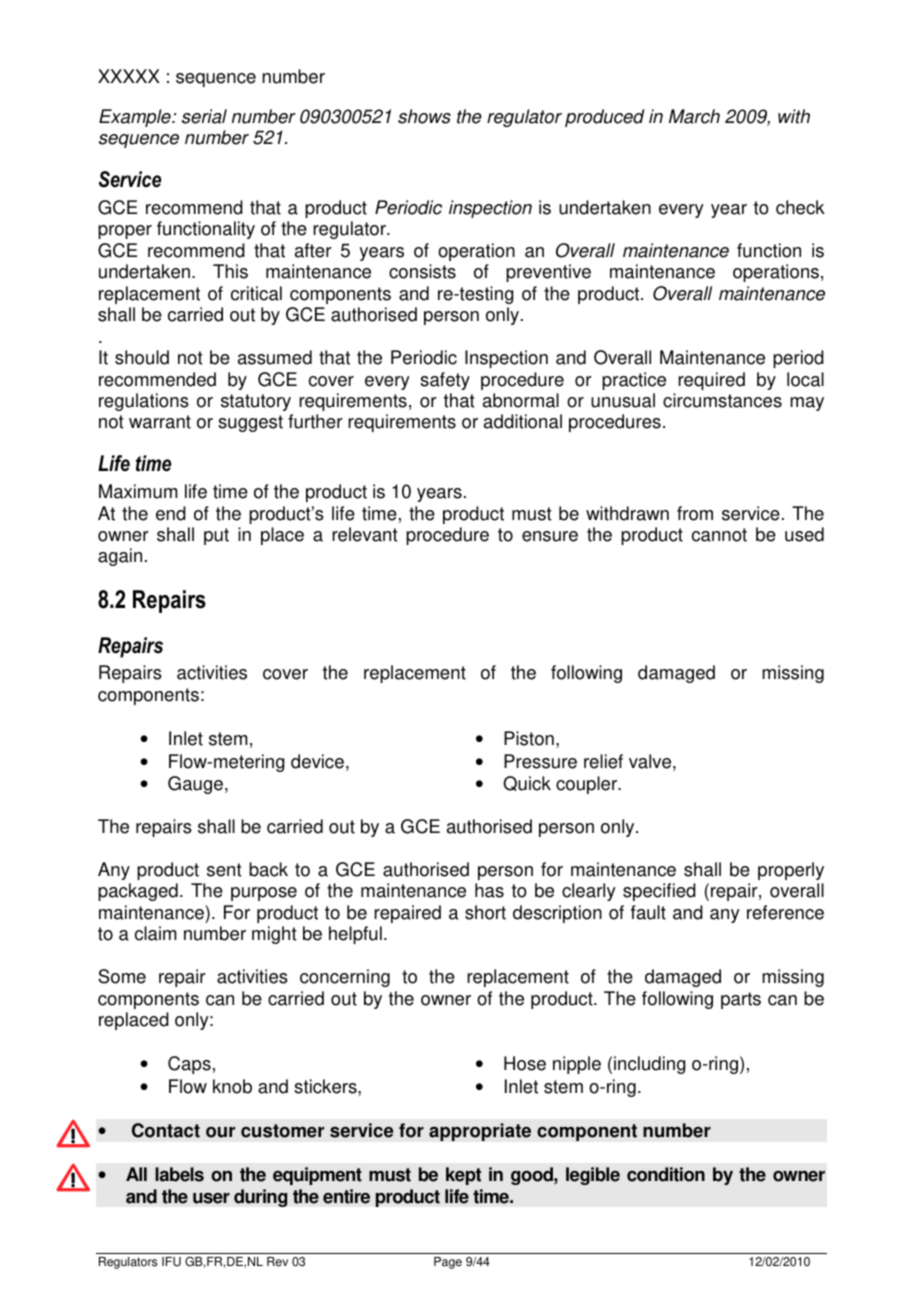  I want to click on should, so click(142, 357).
